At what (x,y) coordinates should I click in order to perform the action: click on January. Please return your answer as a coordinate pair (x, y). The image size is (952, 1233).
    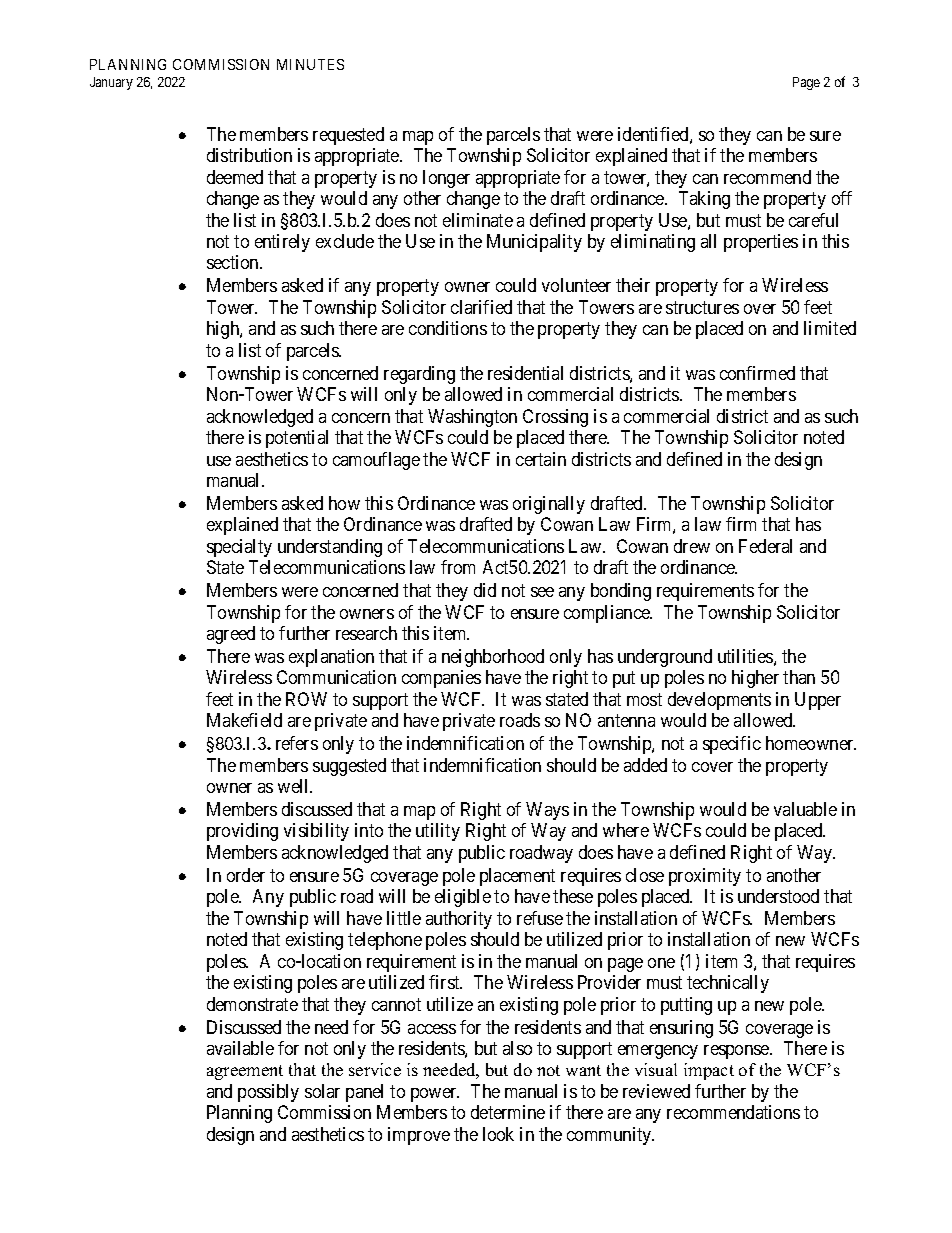
    Looking at the image, I should click on (111, 83).
